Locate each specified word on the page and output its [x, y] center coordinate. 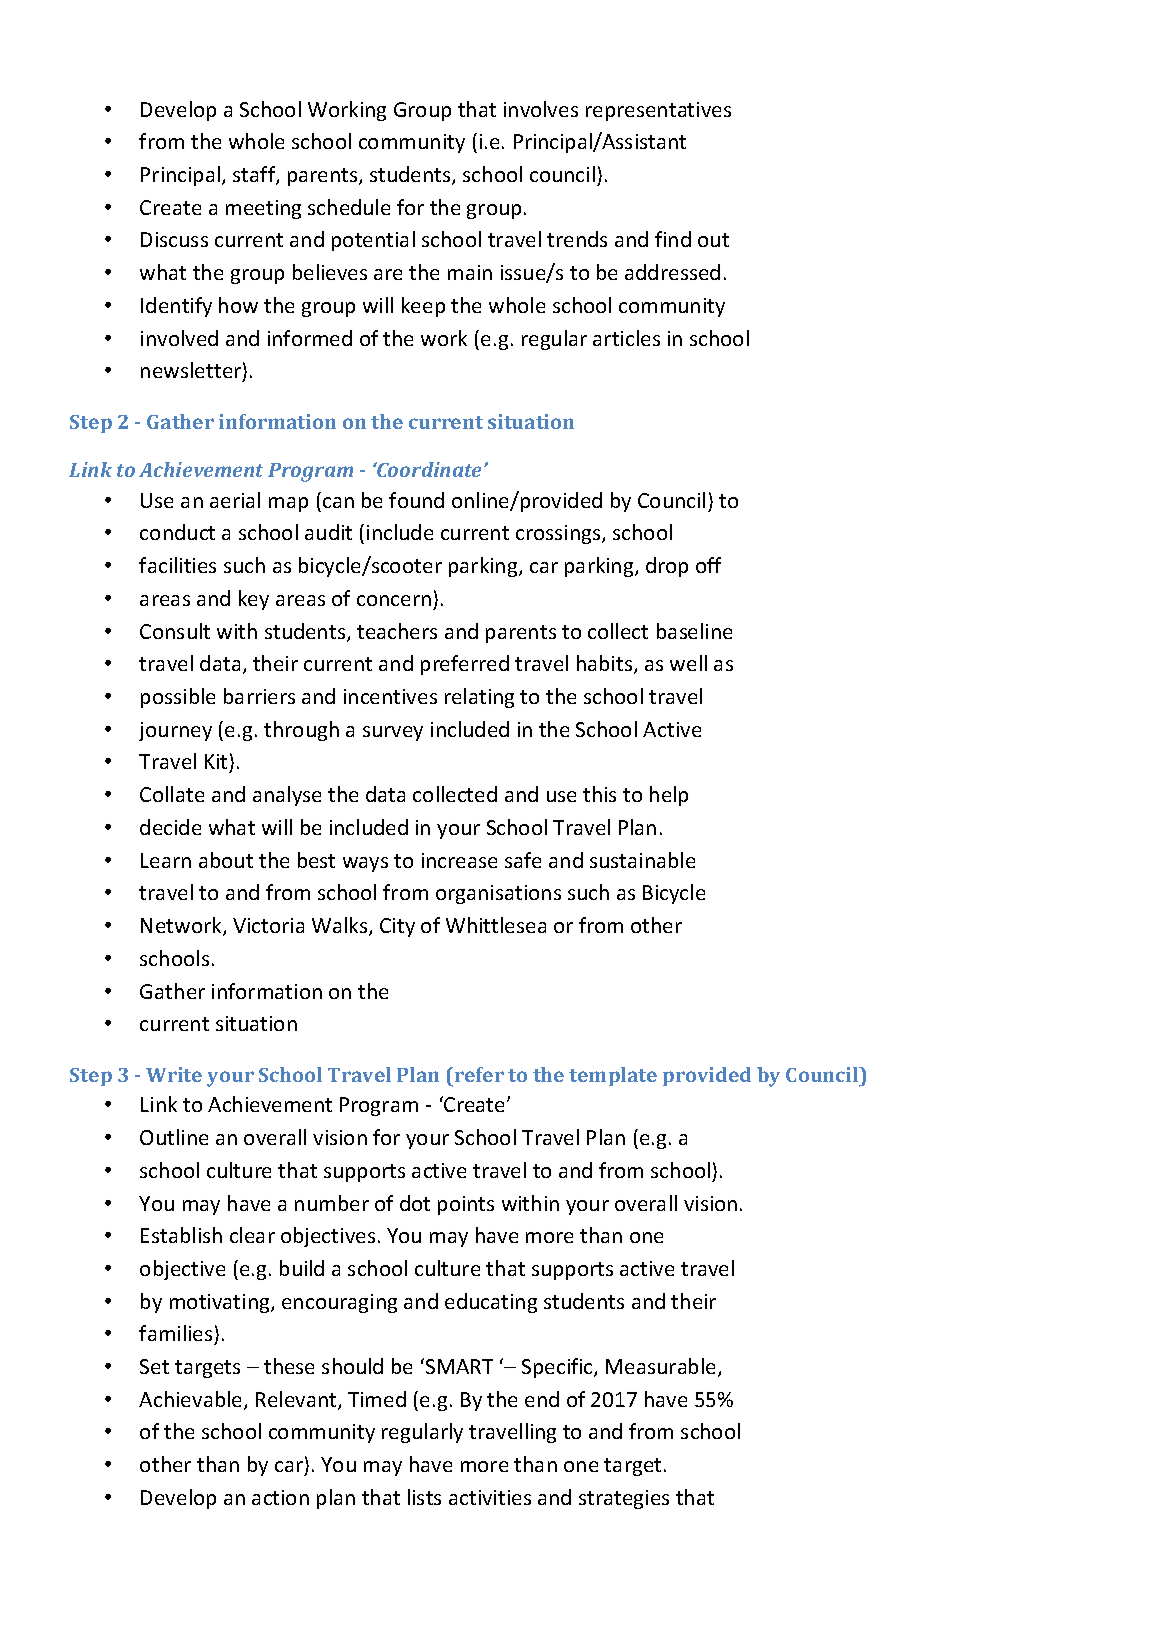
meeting [263, 209]
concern [394, 600]
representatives [658, 111]
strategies [624, 1499]
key [254, 600]
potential [373, 241]
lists [424, 1497]
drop [667, 567]
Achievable [192, 1400]
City [397, 927]
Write [174, 1074]
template [613, 1076]
